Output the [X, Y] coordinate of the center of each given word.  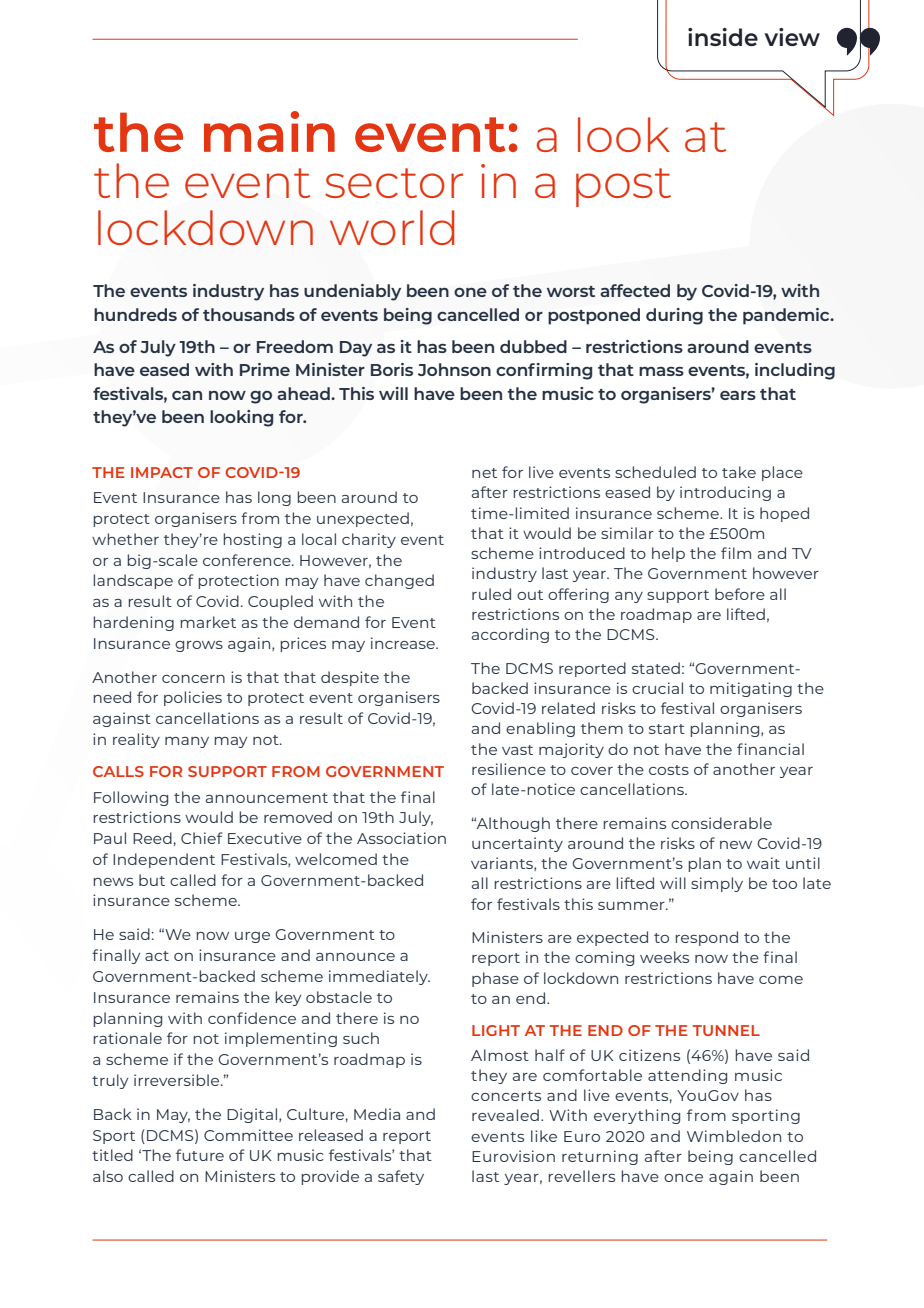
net [484, 473]
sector [394, 183]
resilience [509, 769]
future [200, 1155]
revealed [505, 1115]
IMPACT [162, 472]
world [392, 227]
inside [723, 37]
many [187, 742]
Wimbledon [734, 1136]
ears [738, 395]
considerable [721, 823]
